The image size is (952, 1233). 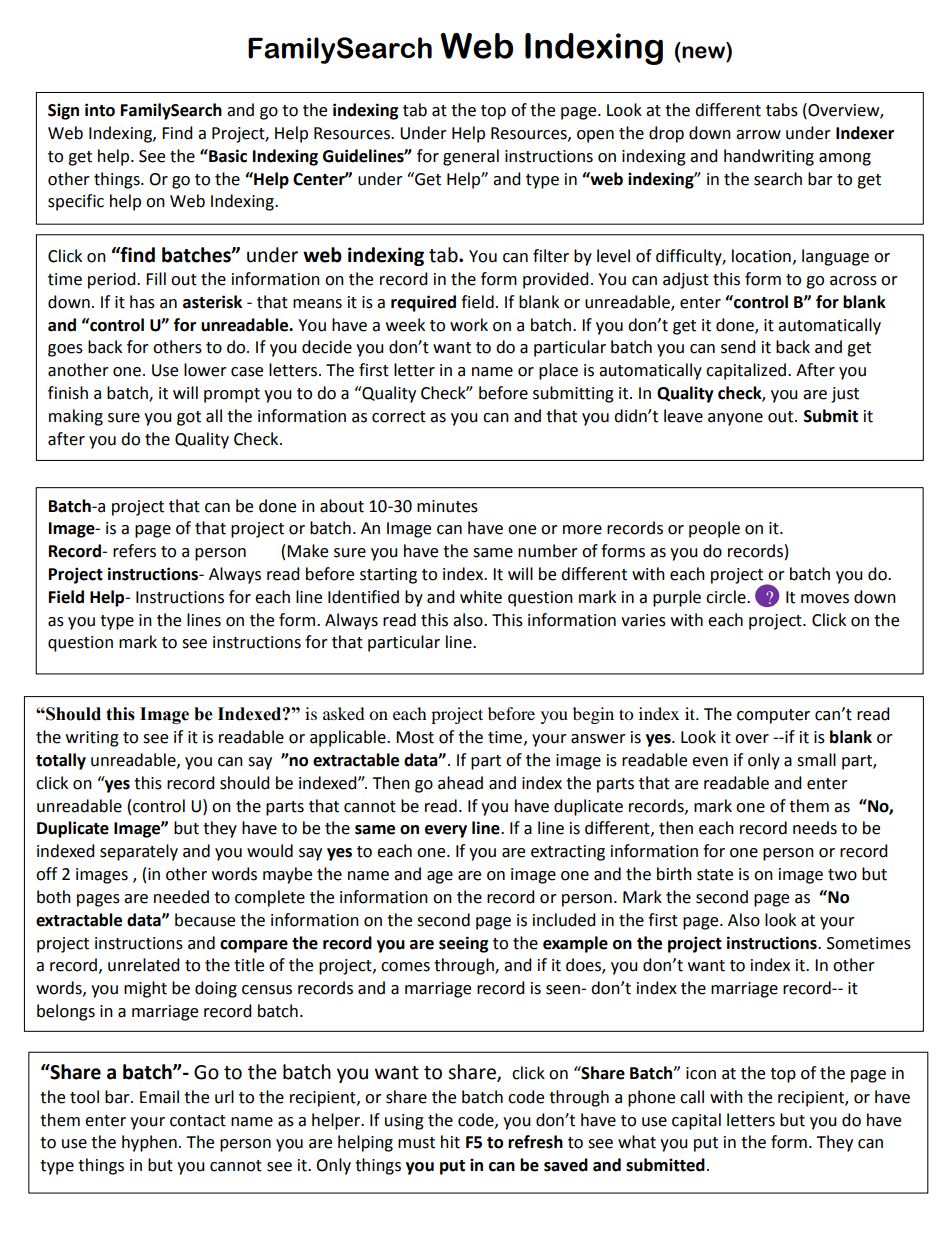 What do you see at coordinates (701, 1073) in the page?
I see `icon` at bounding box center [701, 1073].
